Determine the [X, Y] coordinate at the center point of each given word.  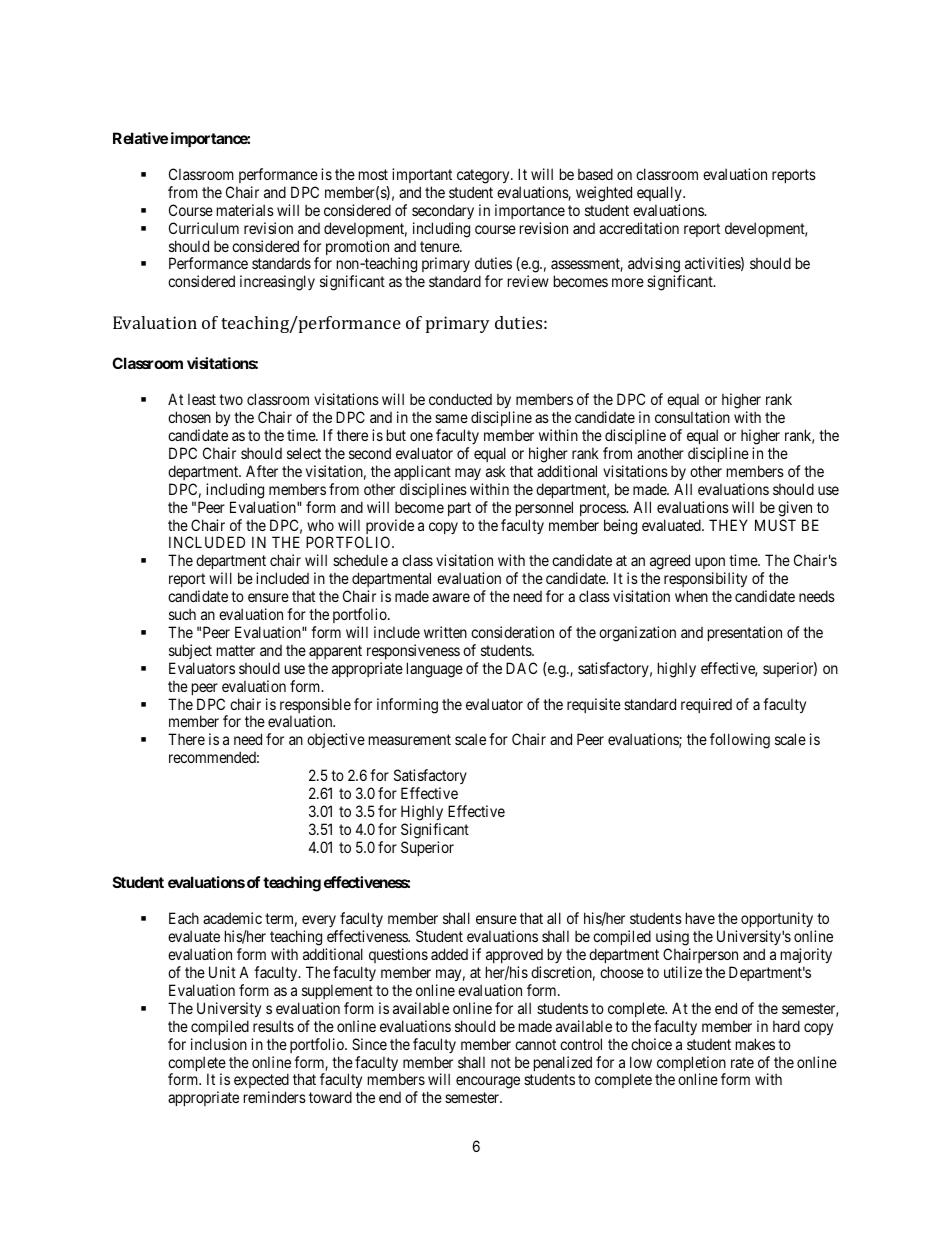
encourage [488, 1082]
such [182, 614]
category [484, 176]
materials [245, 210]
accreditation [639, 228]
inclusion [219, 1044]
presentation [745, 633]
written [445, 632]
